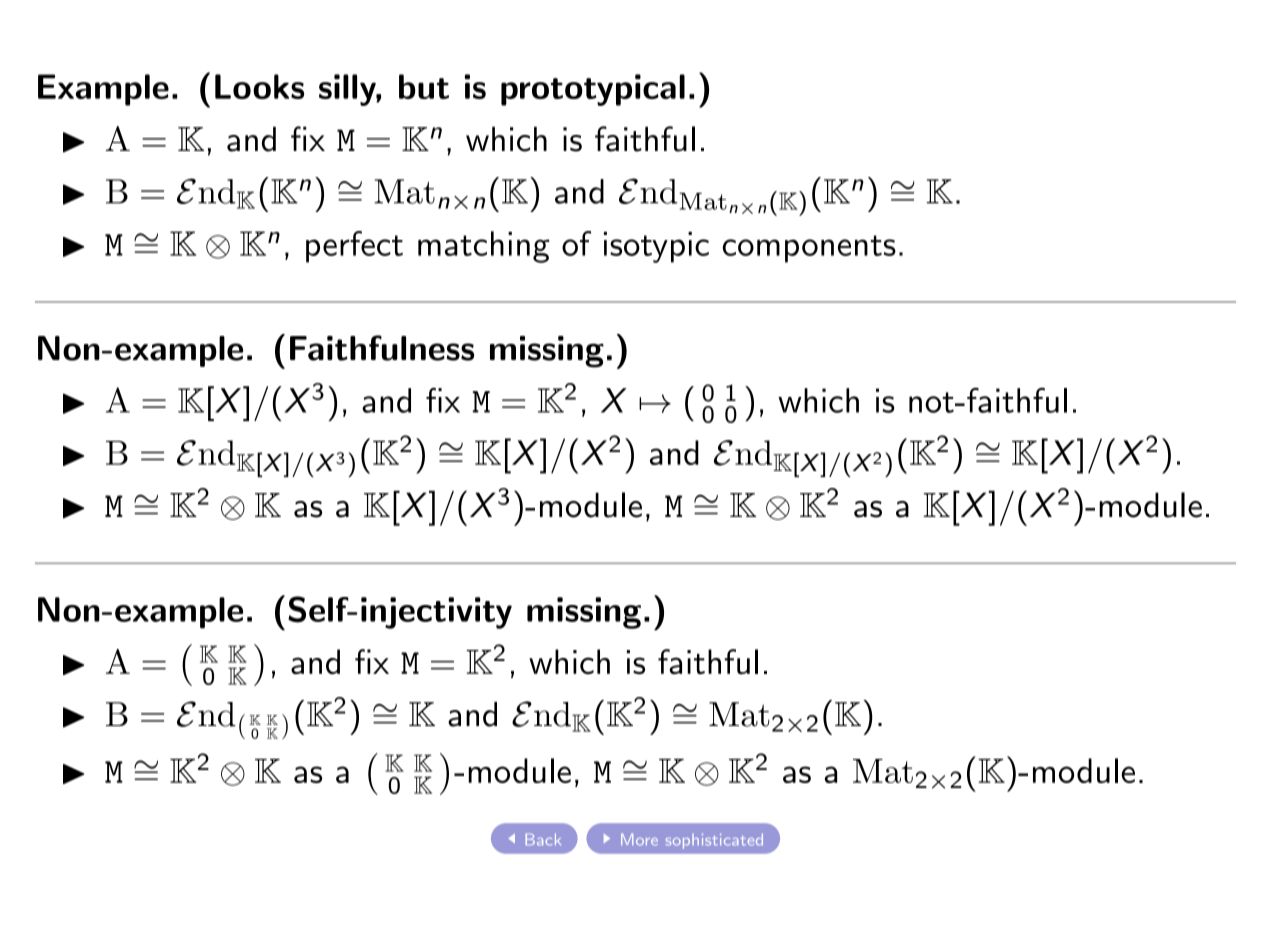  Describe the element at coordinates (424, 86) in the page. I see `but` at that location.
